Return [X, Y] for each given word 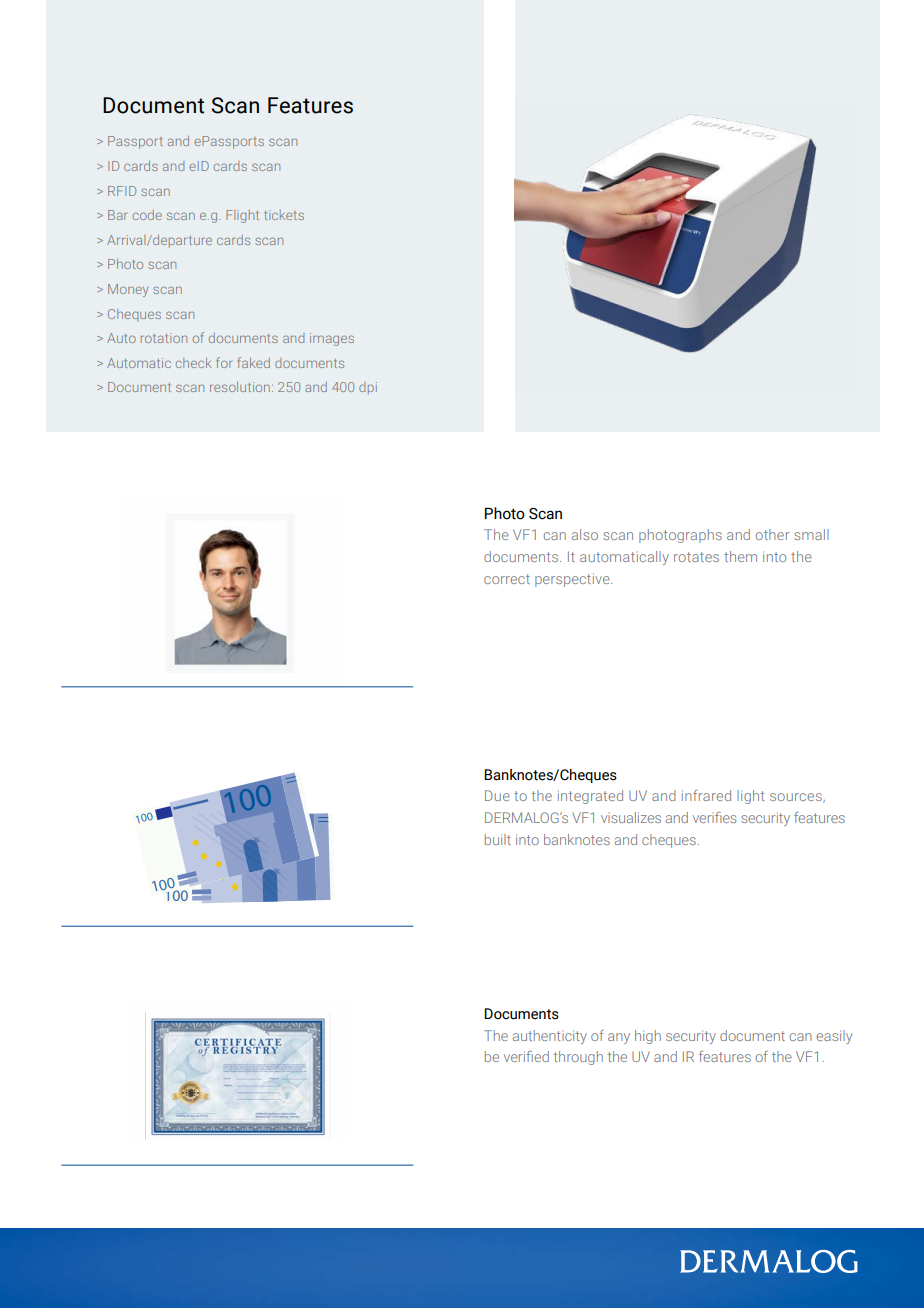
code [147, 215]
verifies [714, 817]
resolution [240, 387]
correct [507, 579]
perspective [573, 580]
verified [526, 1056]
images [332, 339]
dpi [368, 388]
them [740, 556]
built [498, 839]
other [772, 534]
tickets [284, 215]
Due [497, 795]
